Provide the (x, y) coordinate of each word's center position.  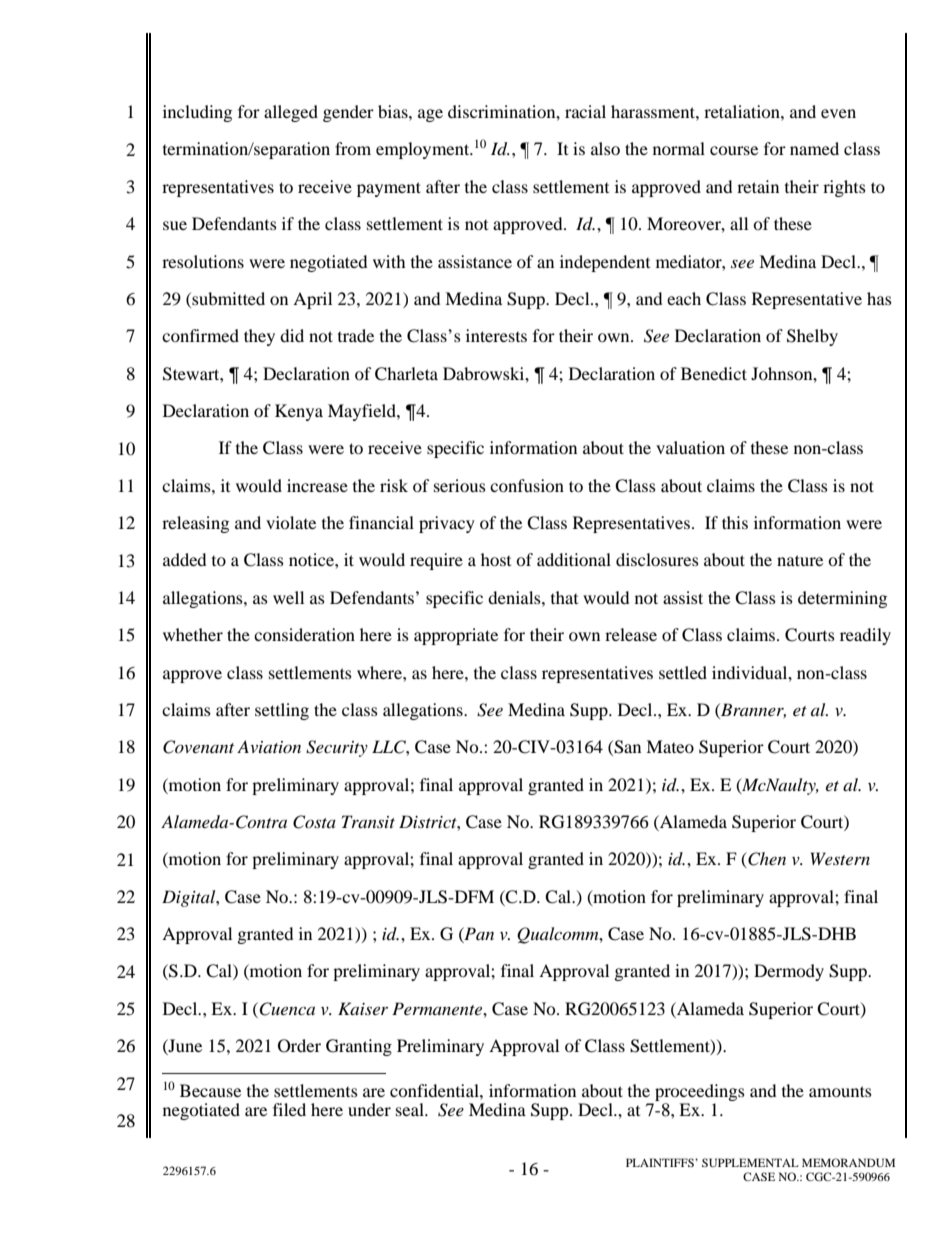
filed (289, 1109)
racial (585, 111)
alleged (291, 113)
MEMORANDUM (848, 1162)
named (814, 148)
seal (411, 1109)
